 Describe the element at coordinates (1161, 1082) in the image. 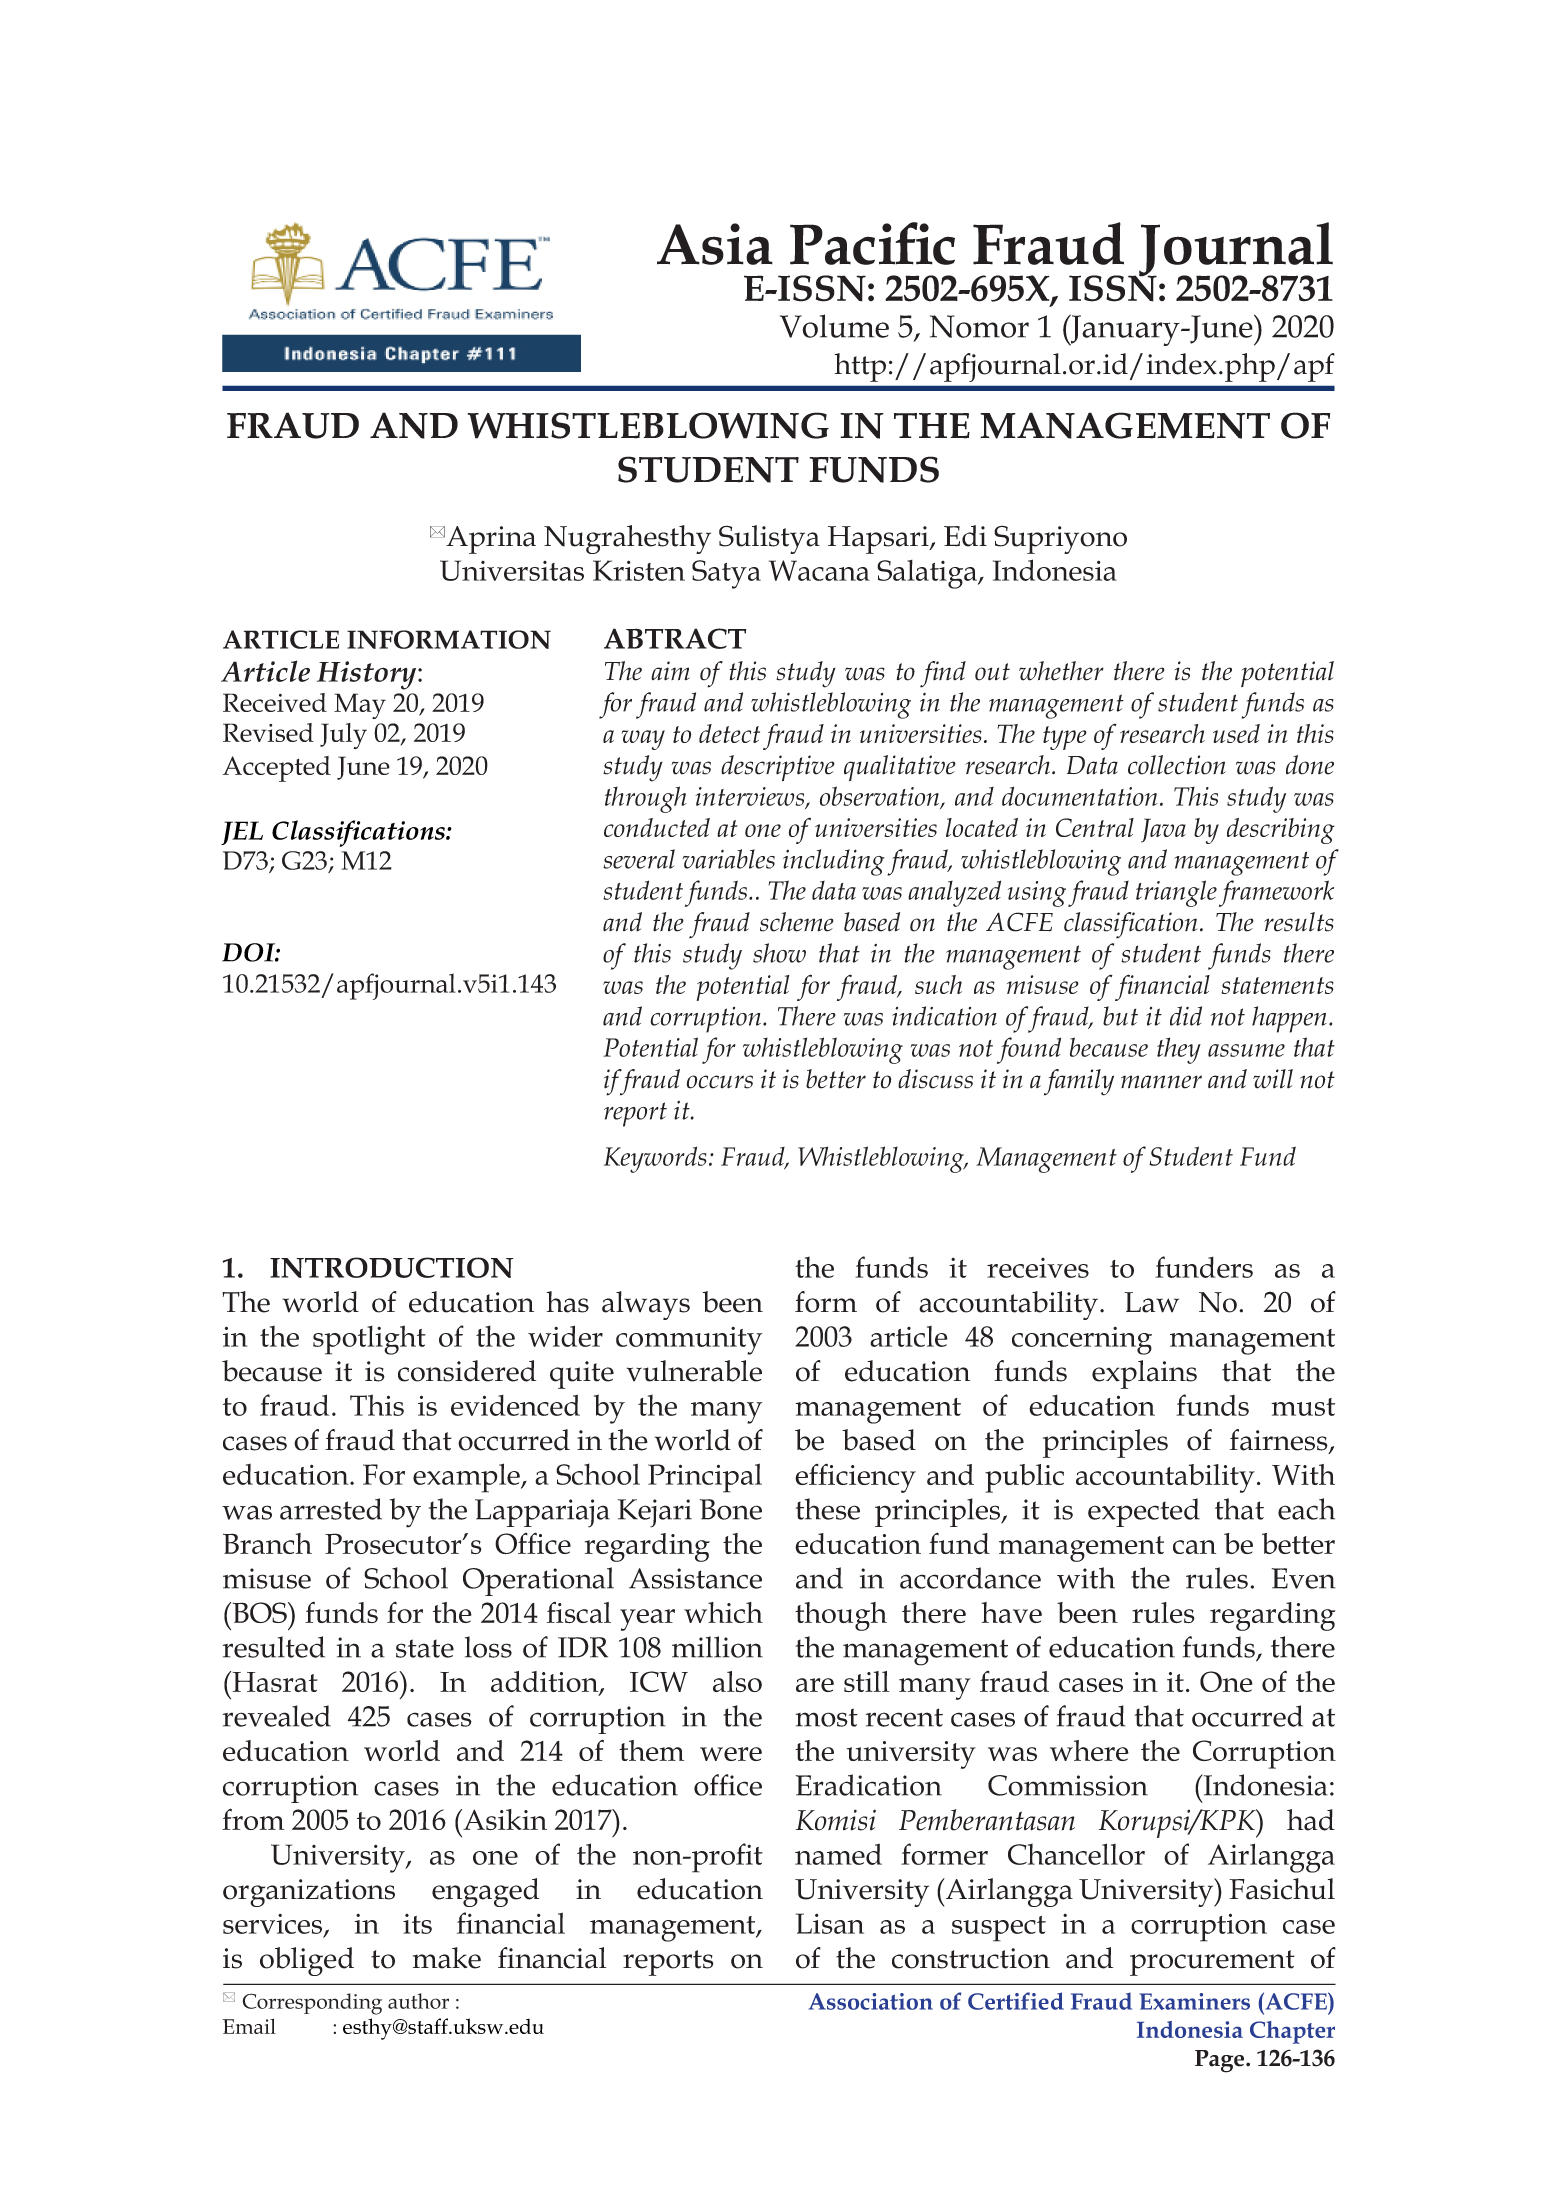

I see `manner` at that location.
